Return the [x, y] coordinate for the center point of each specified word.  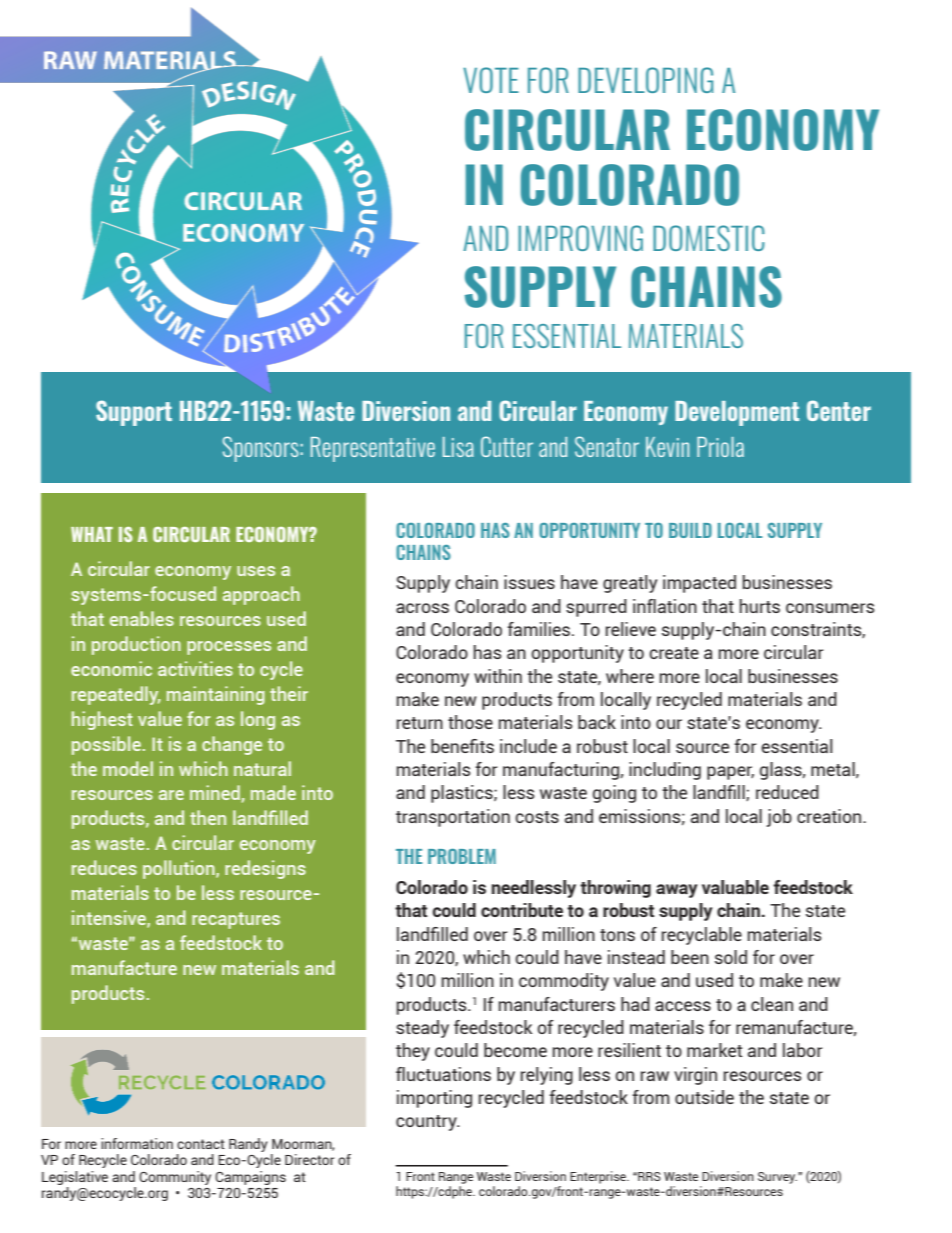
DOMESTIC [709, 238]
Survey [777, 1178]
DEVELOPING [645, 80]
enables [142, 618]
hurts [760, 606]
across [422, 608]
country [427, 1123]
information [137, 1143]
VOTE [491, 80]
